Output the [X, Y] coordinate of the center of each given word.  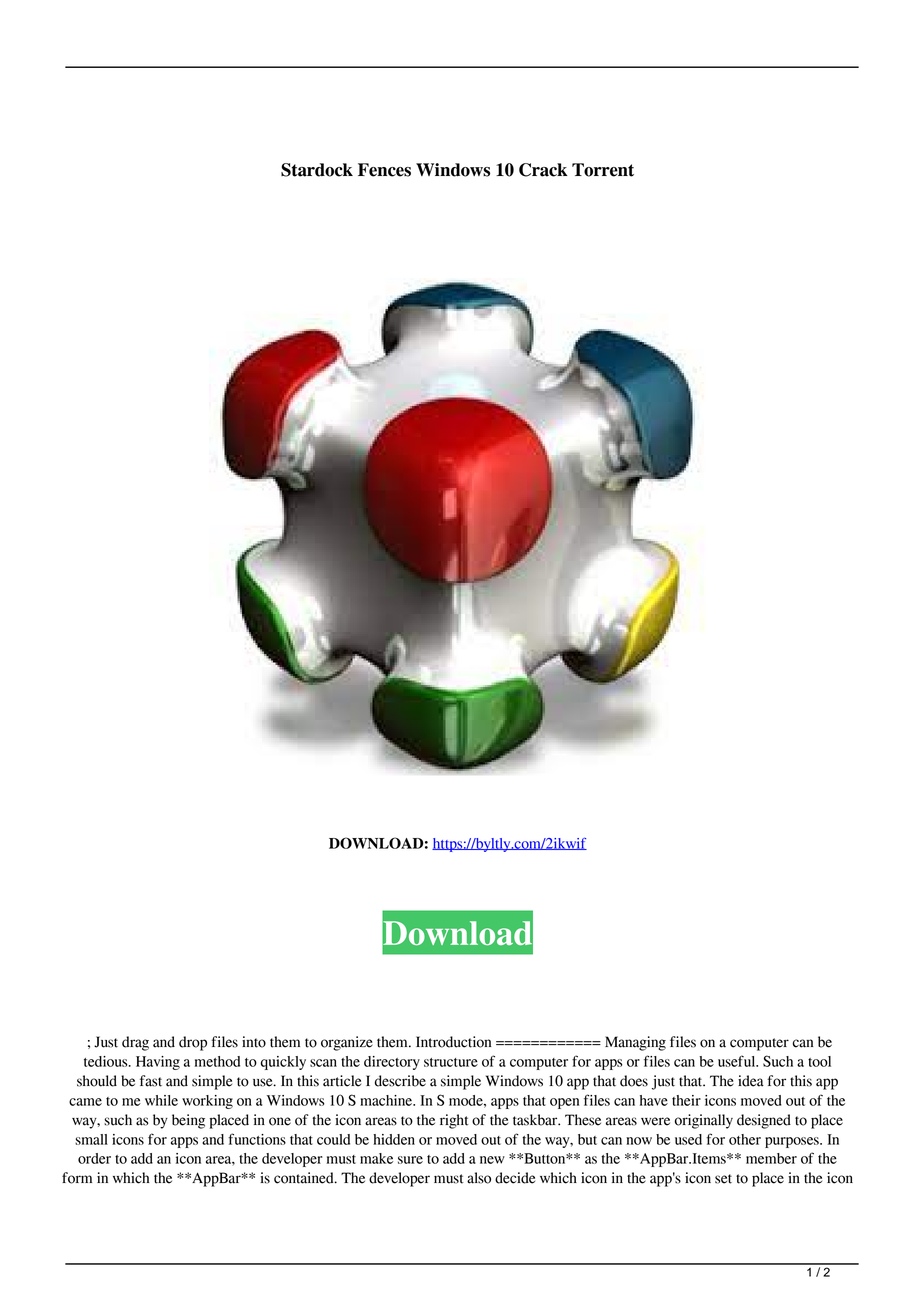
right [454, 1121]
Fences [384, 170]
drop [193, 1043]
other [745, 1139]
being [188, 1121]
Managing [635, 1043]
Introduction [453, 1042]
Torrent [603, 170]
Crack [543, 170]
